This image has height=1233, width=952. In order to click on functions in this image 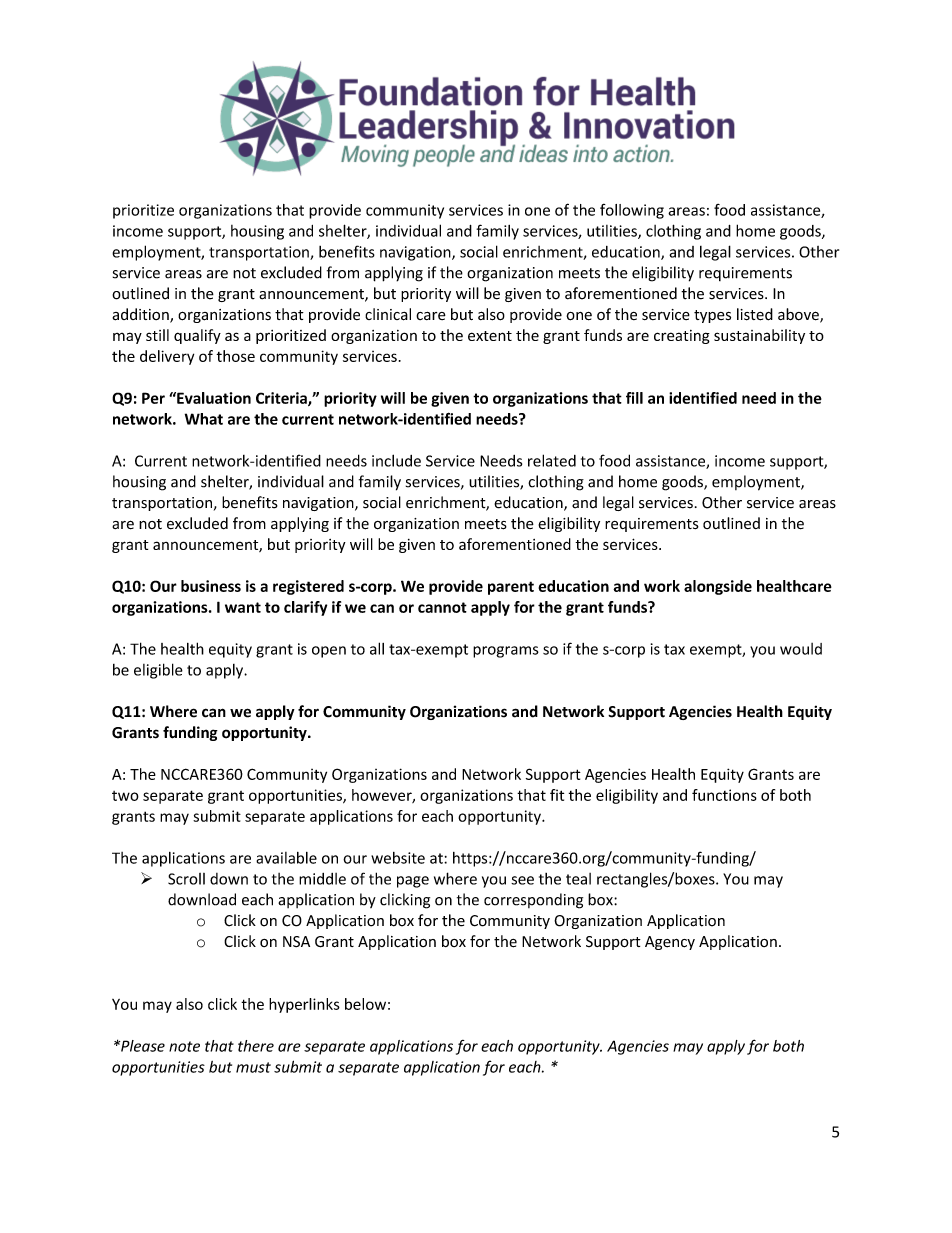, I will do `click(724, 795)`.
